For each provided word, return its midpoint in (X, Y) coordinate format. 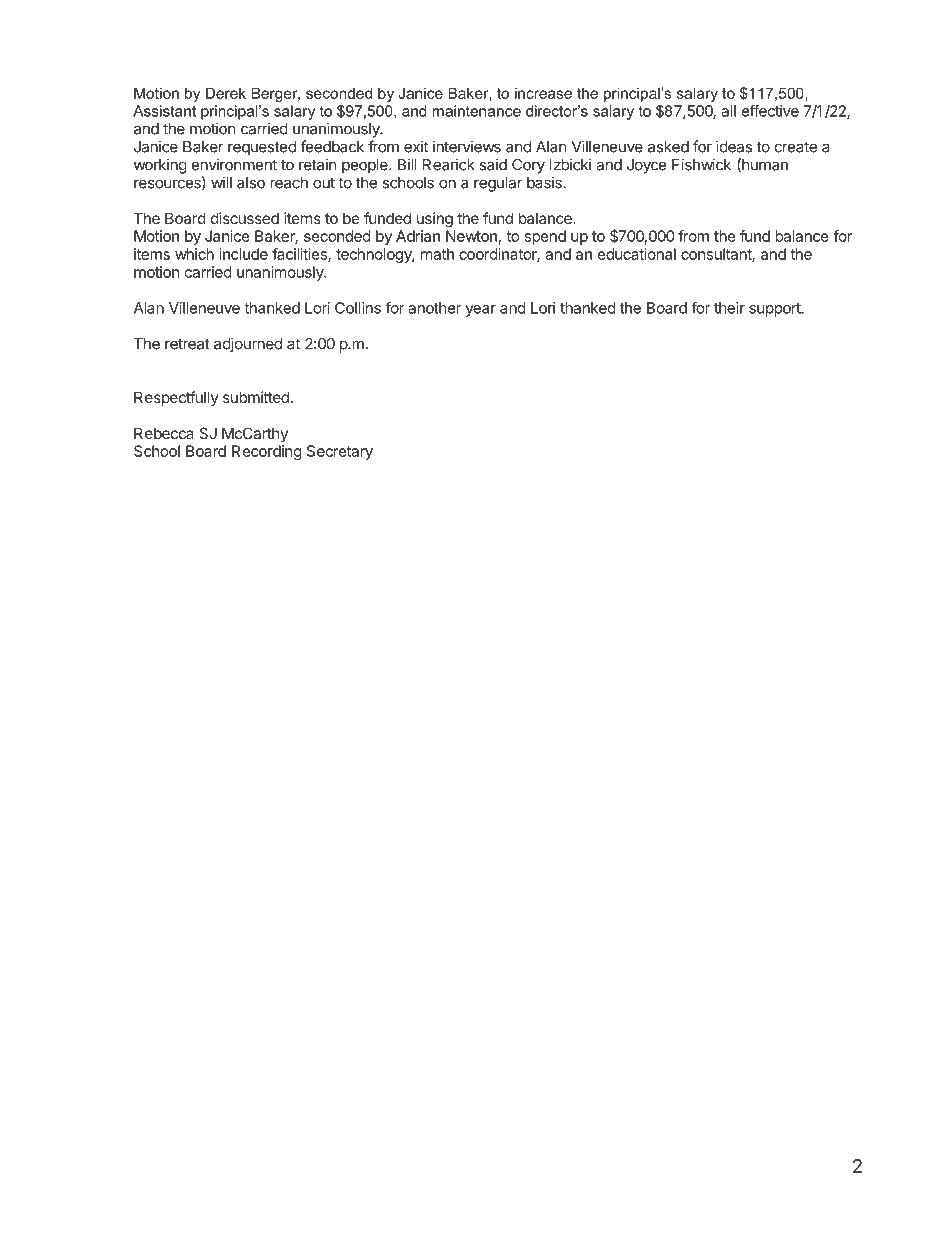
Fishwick (701, 164)
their (729, 308)
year (481, 311)
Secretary (340, 452)
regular (498, 184)
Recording (267, 452)
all (728, 111)
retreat (187, 344)
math (437, 254)
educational (637, 254)
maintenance (476, 111)
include (243, 254)
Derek (226, 93)
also (251, 183)
